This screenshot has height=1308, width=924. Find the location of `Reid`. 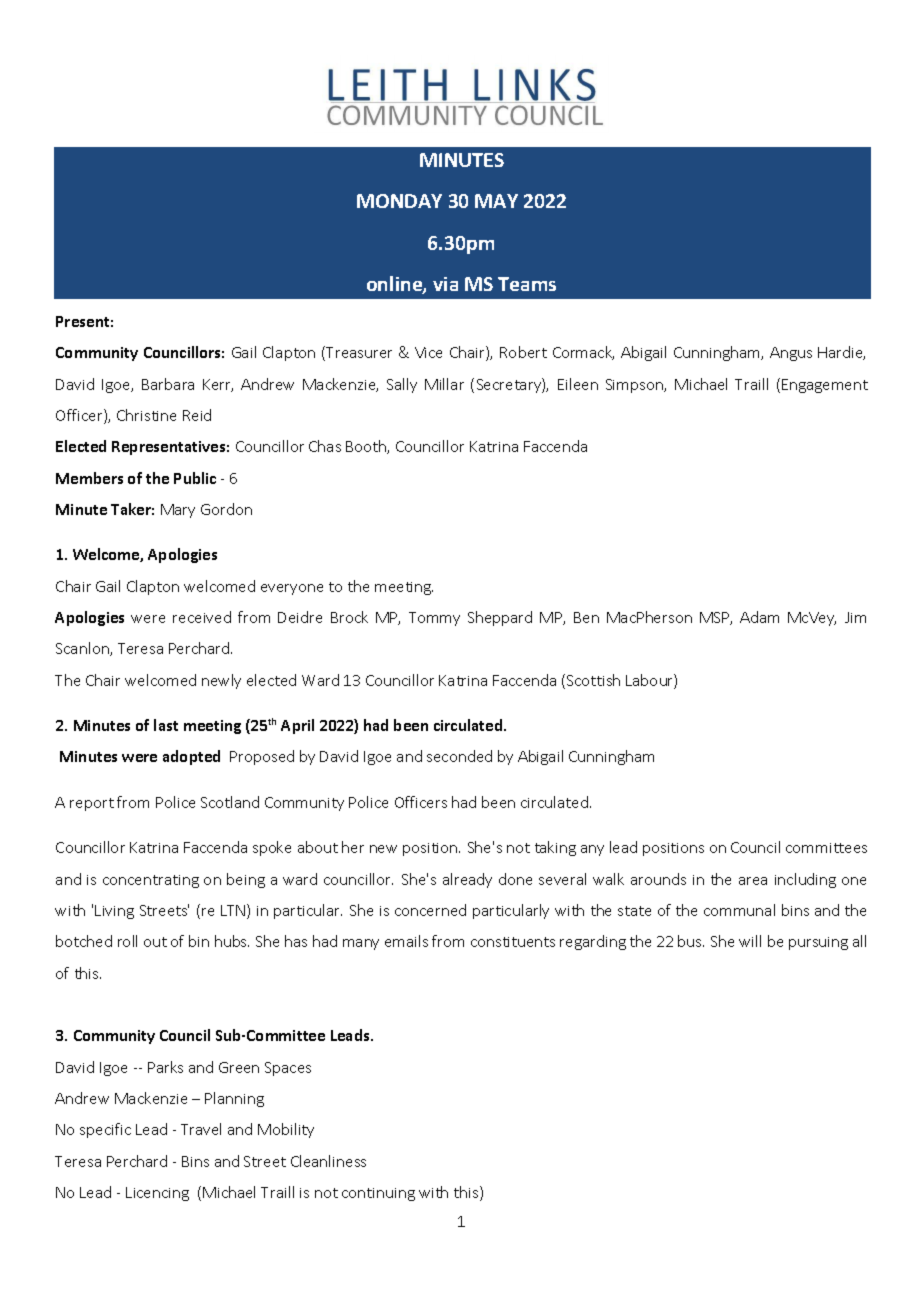

Reid is located at coordinates (197, 415).
